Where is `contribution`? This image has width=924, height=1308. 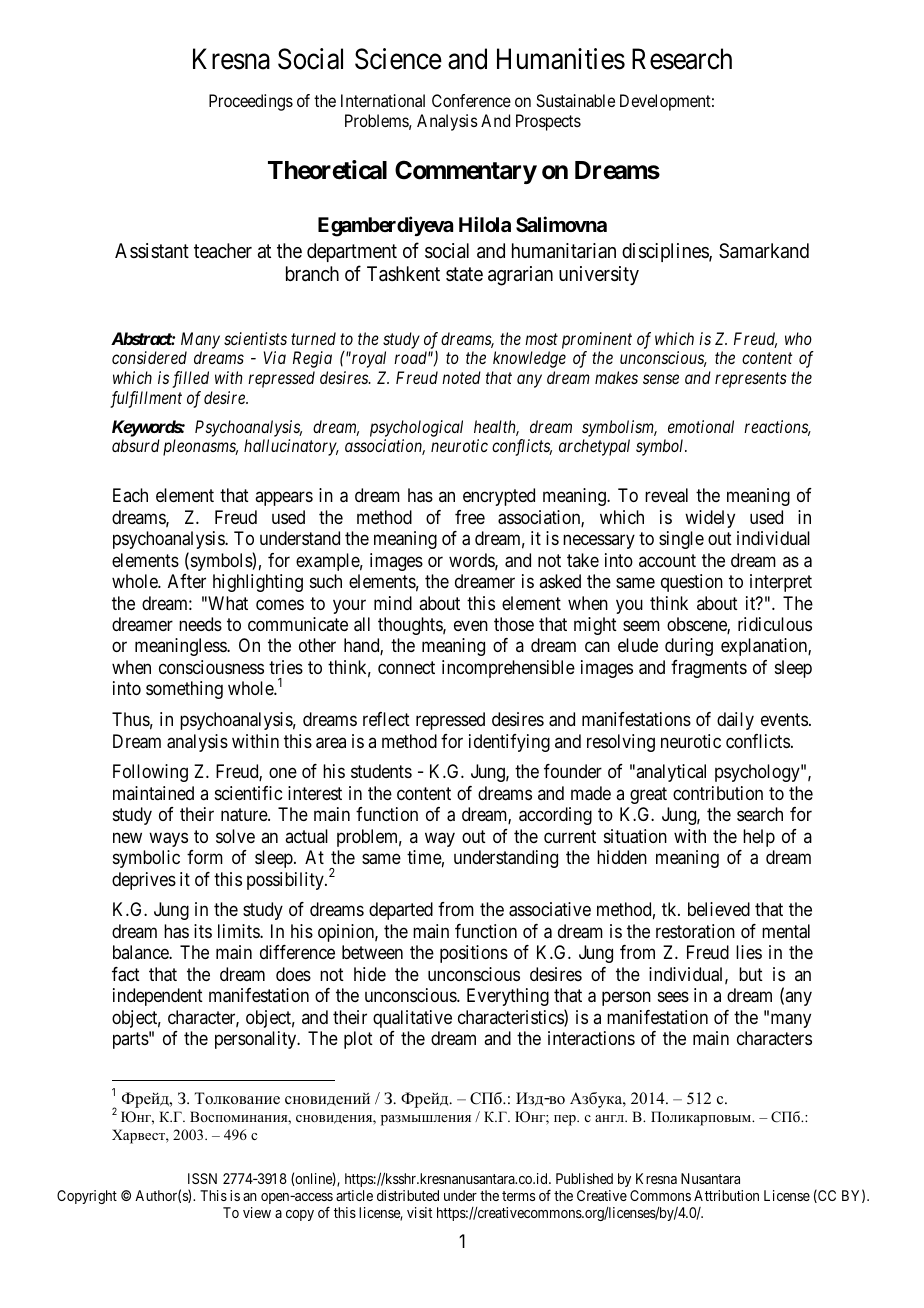 contribution is located at coordinates (718, 793).
